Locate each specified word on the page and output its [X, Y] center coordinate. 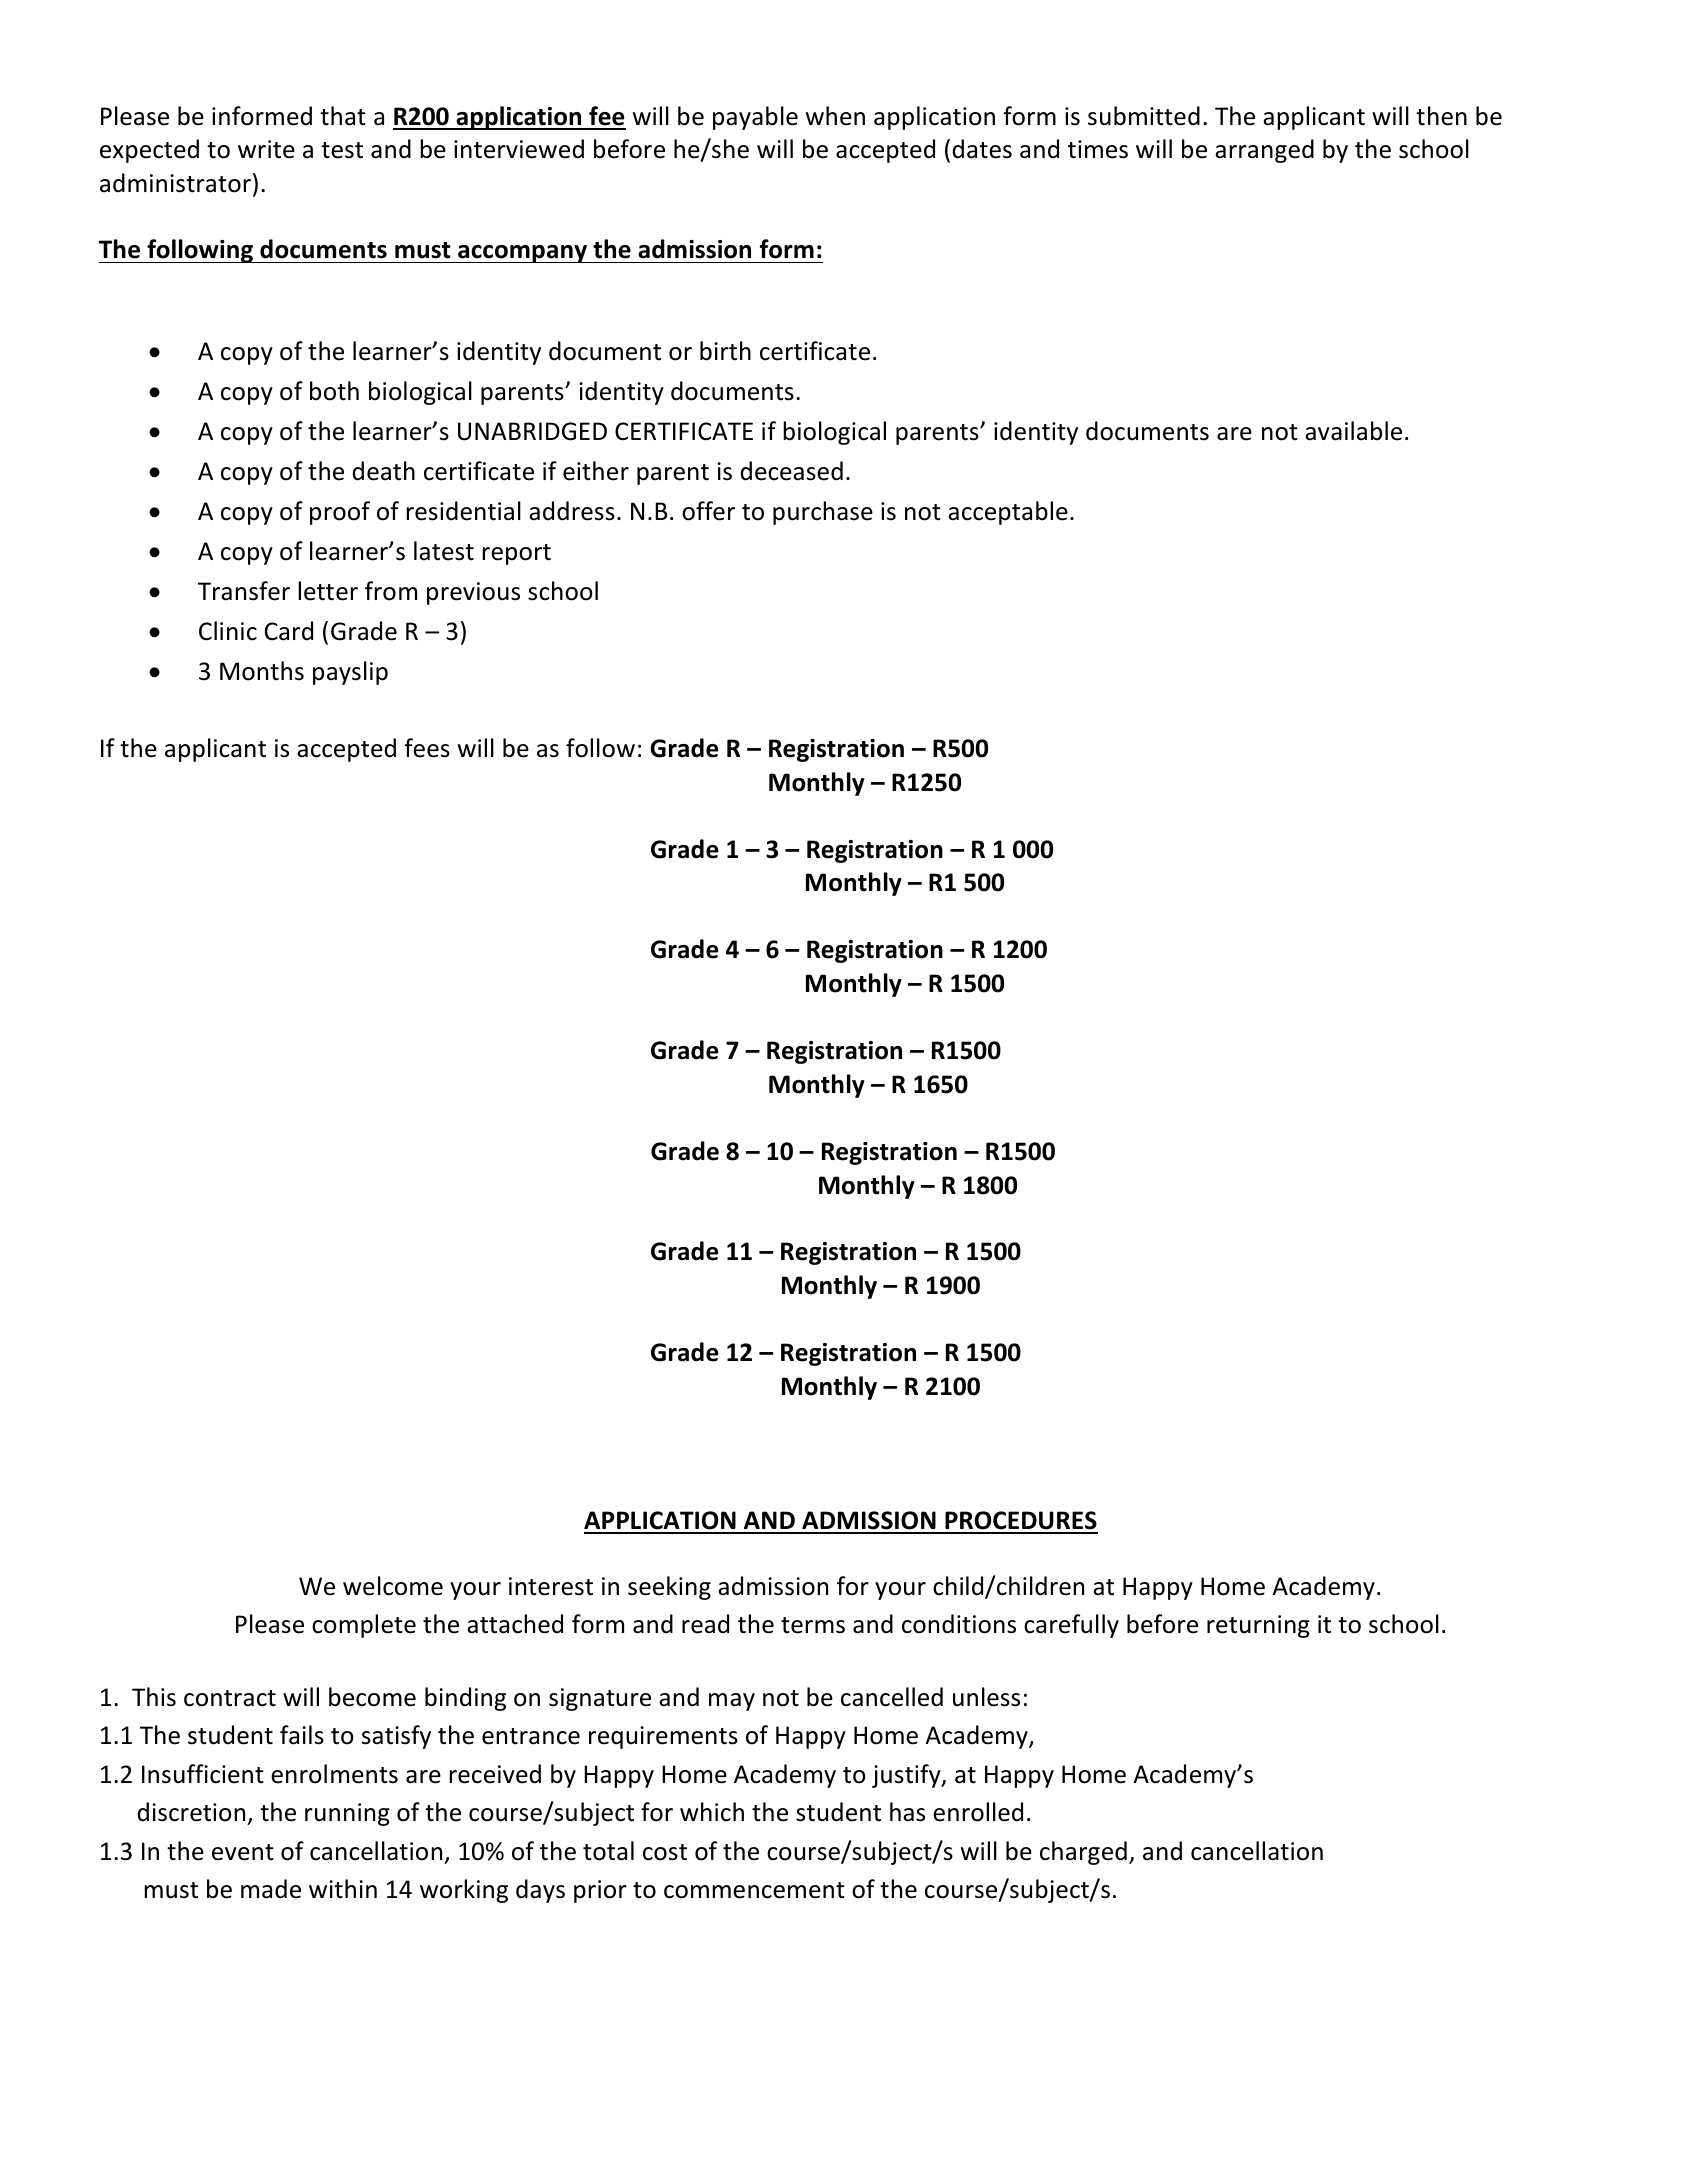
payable [755, 118]
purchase [823, 513]
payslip [350, 673]
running [347, 1814]
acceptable [1008, 513]
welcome [393, 1586]
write [266, 149]
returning [1258, 1626]
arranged [1264, 151]
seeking [669, 1588]
